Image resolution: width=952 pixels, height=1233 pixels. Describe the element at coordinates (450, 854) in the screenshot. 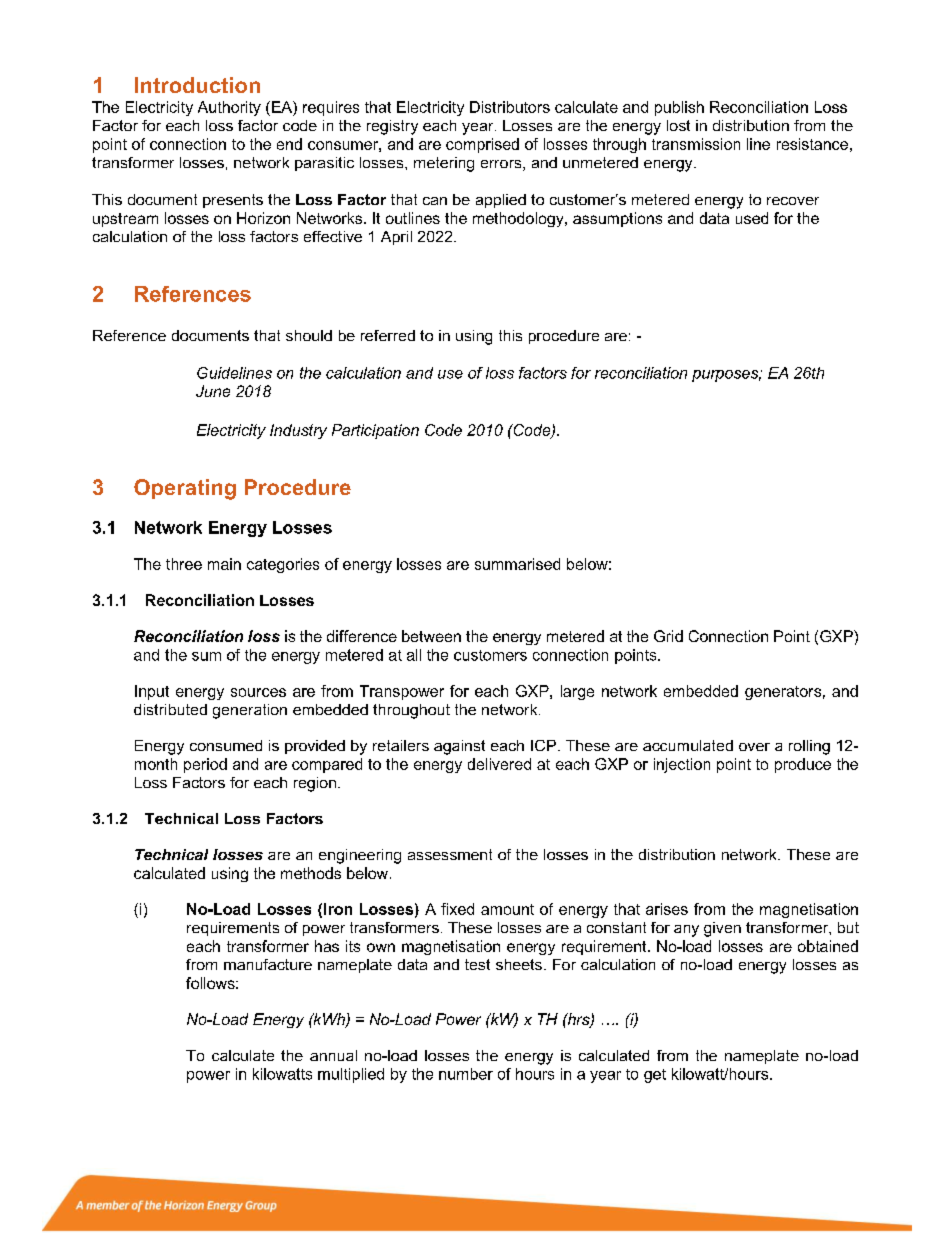

I see `assessment` at that location.
